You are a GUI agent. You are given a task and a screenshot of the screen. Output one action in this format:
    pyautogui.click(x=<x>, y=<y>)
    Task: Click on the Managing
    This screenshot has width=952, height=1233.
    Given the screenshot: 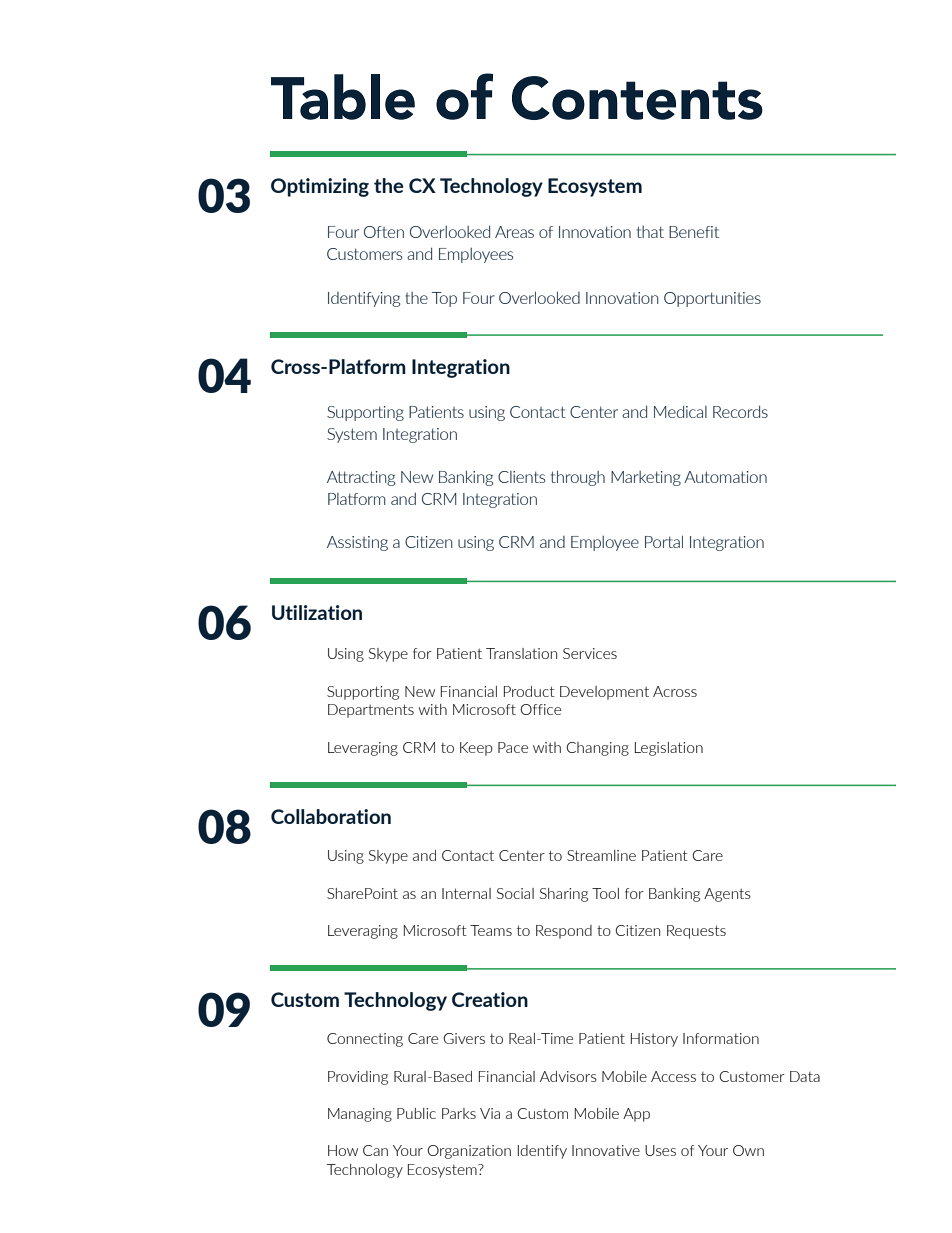 What is the action you would take?
    pyautogui.click(x=360, y=1115)
